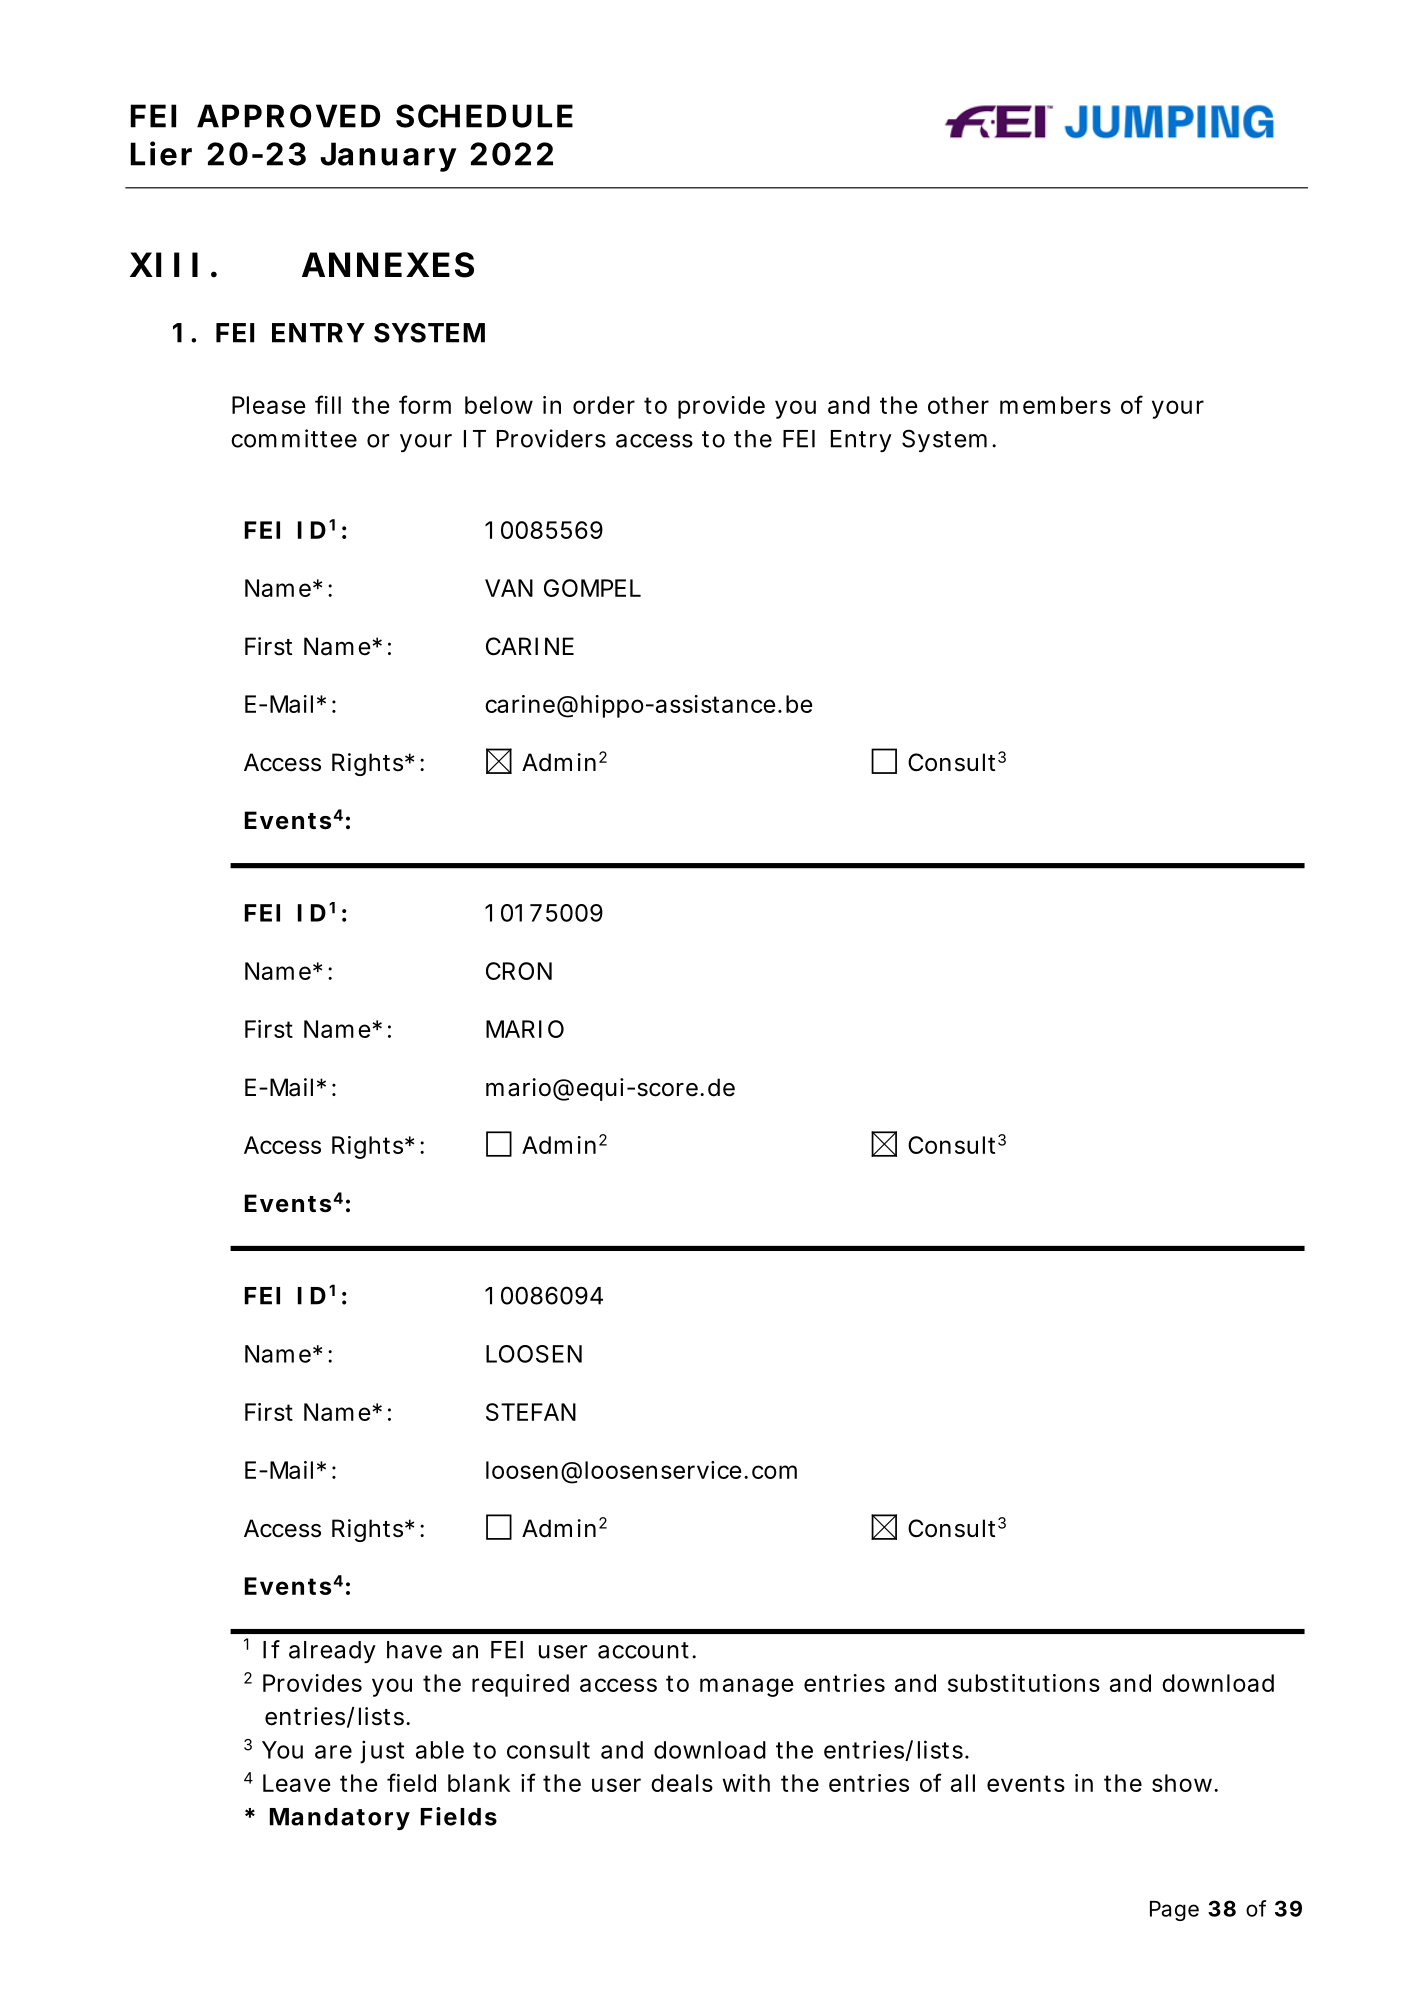 This screenshot has width=1423, height=2012. I want to click on Page, so click(1174, 1911).
